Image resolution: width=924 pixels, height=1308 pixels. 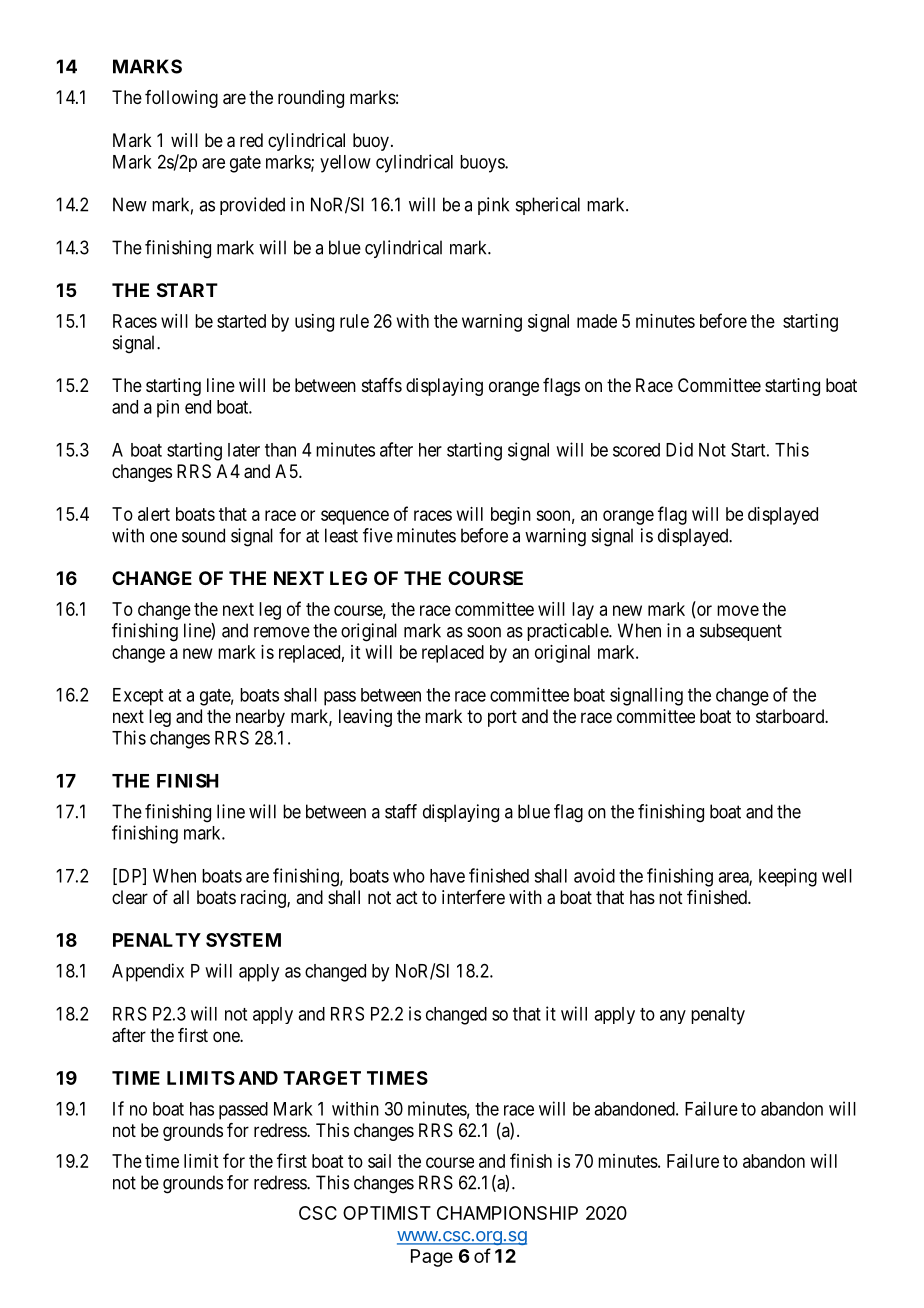 What do you see at coordinates (181, 99) in the screenshot?
I see `following` at bounding box center [181, 99].
